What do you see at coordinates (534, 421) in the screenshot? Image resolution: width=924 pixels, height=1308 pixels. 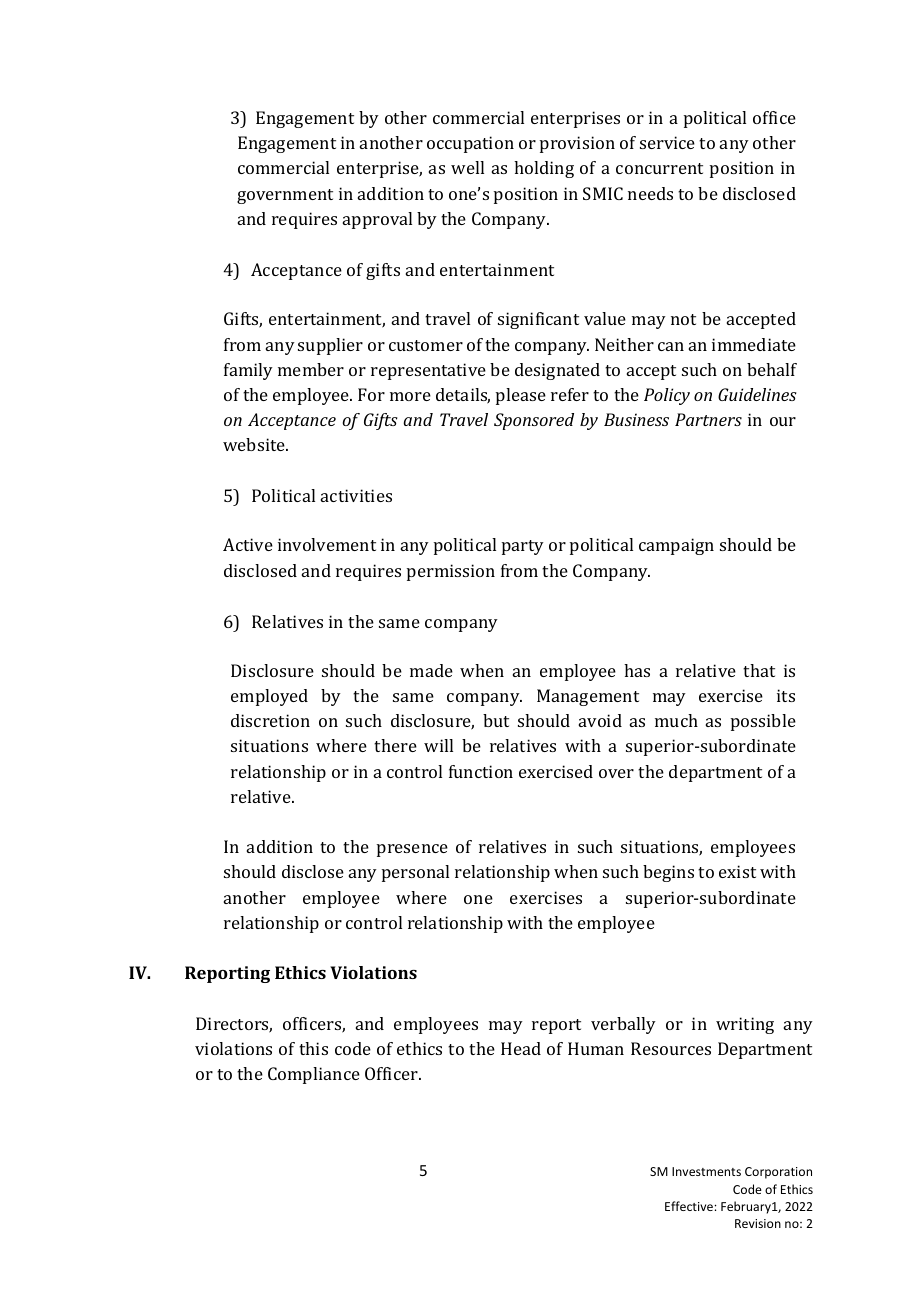 I see `Sponsored` at bounding box center [534, 421].
